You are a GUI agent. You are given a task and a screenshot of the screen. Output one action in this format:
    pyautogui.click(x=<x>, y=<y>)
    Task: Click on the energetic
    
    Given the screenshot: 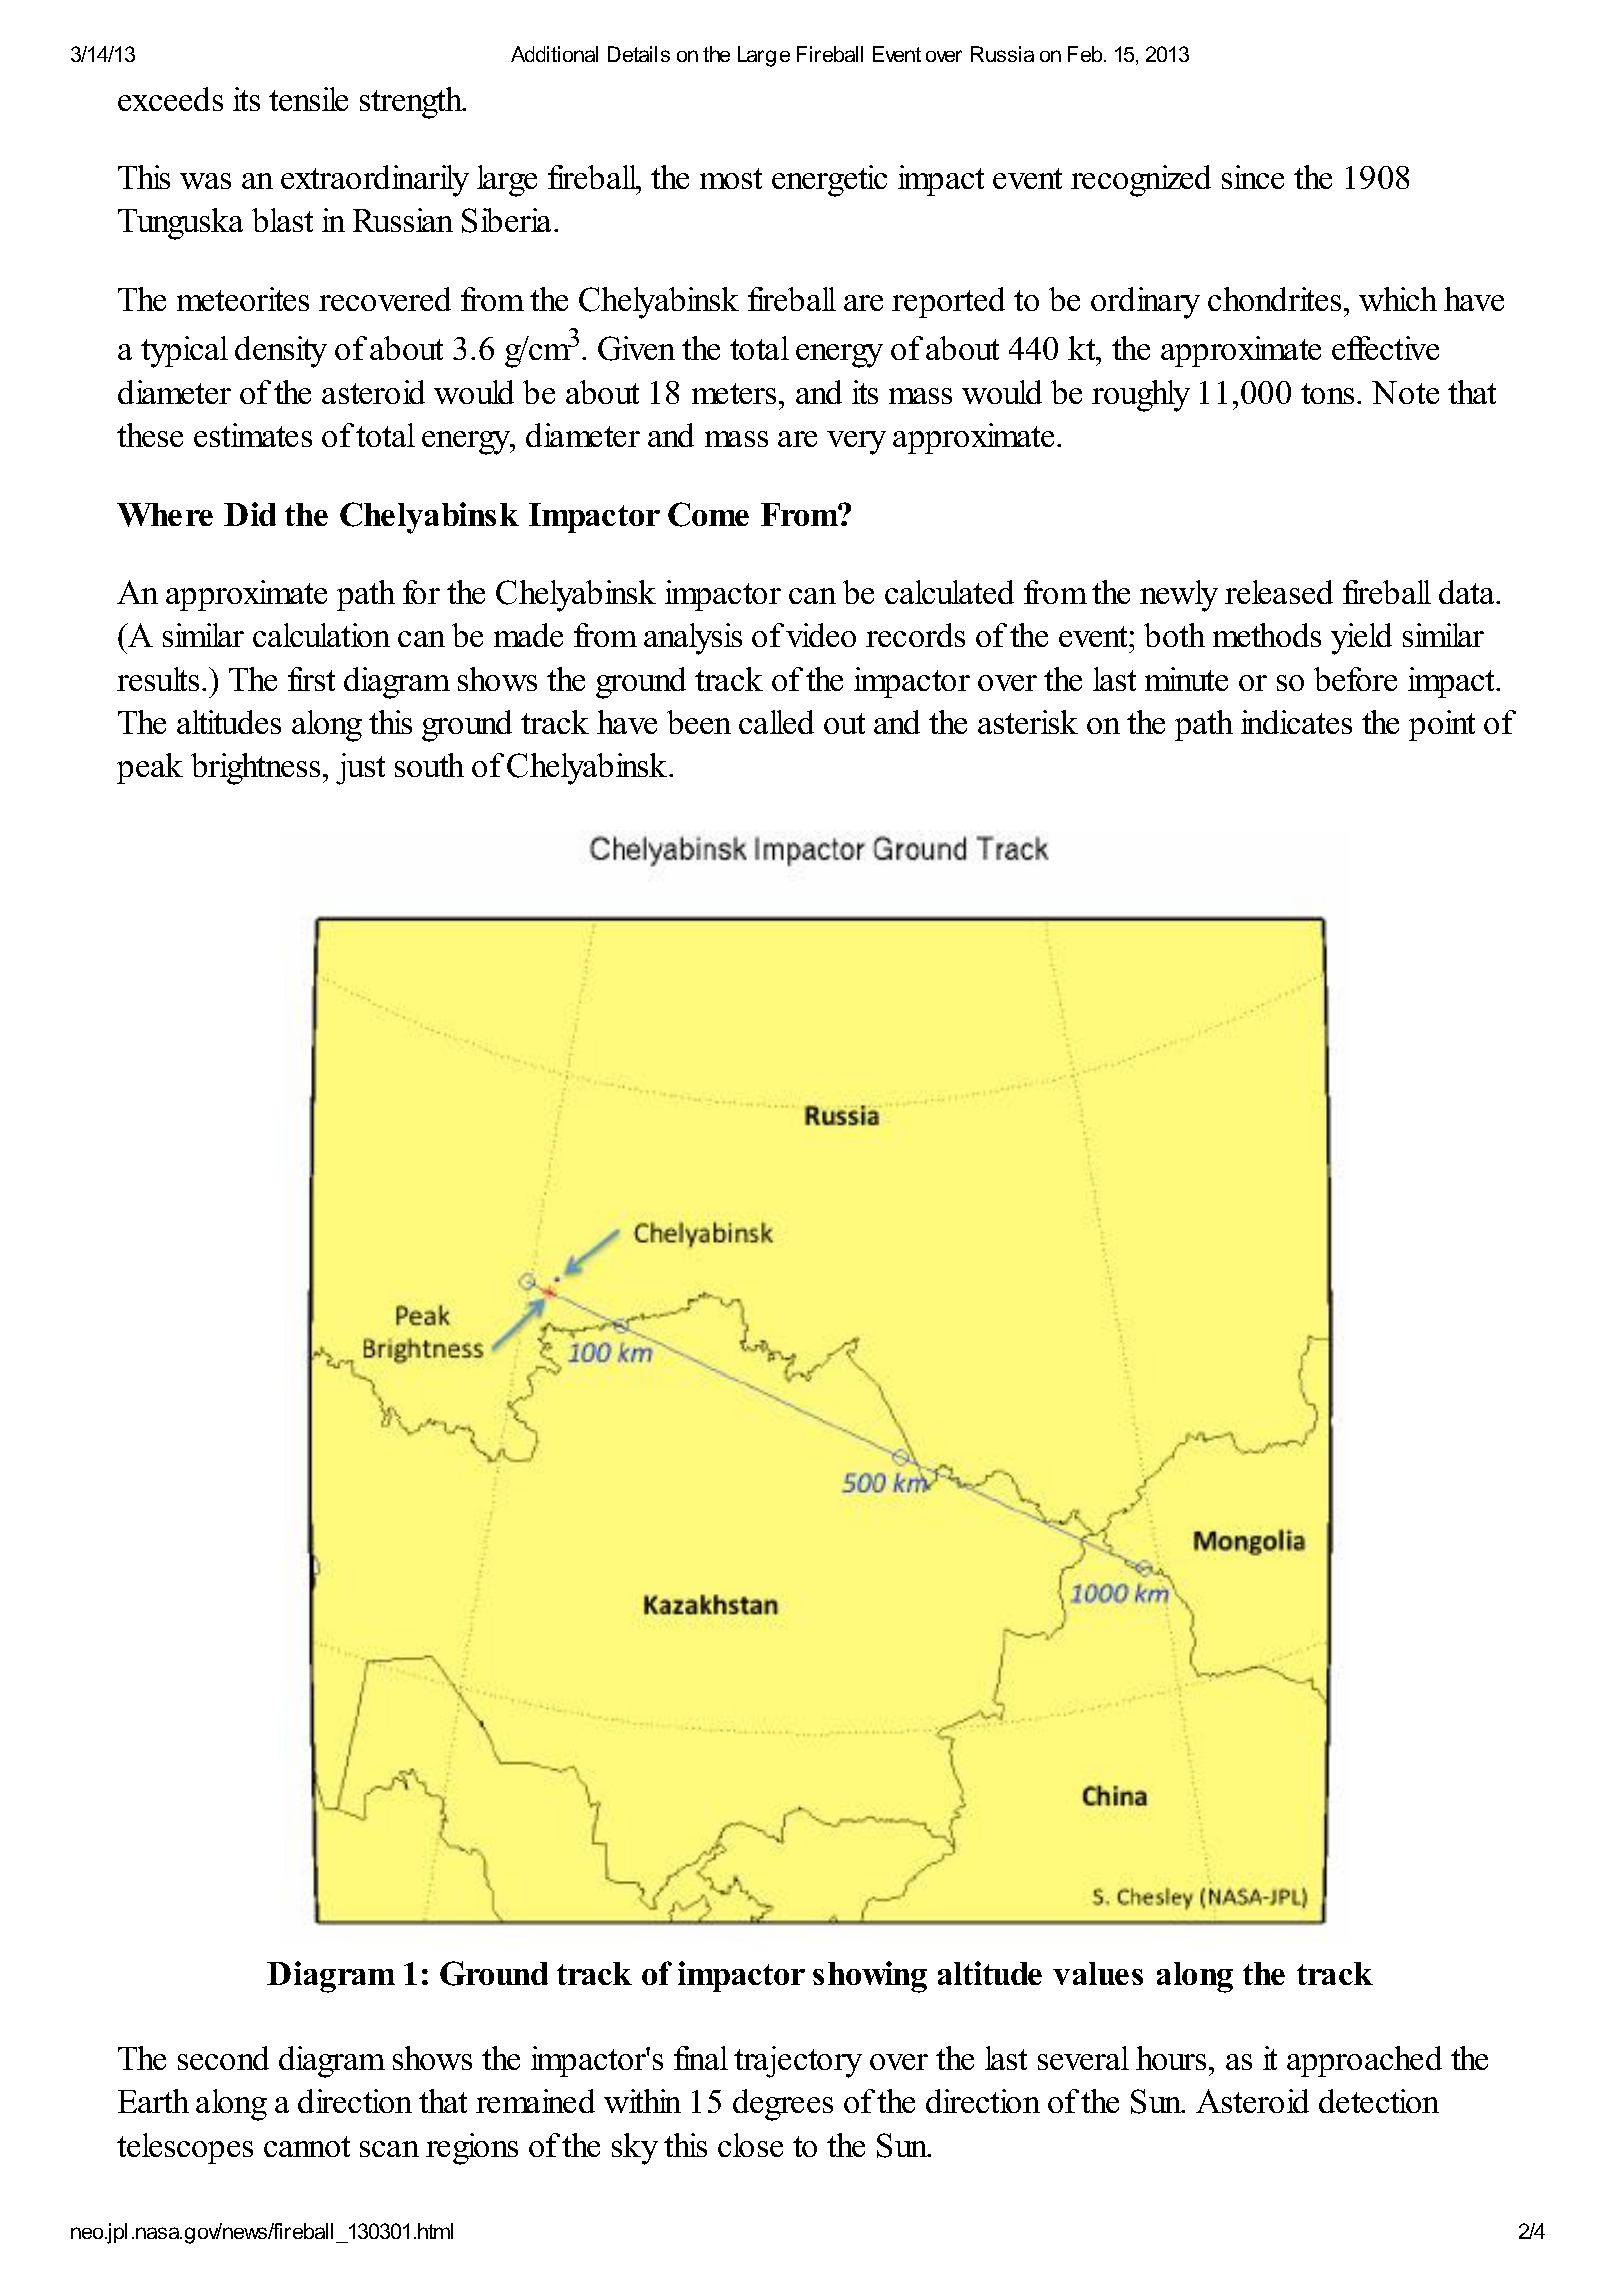 What is the action you would take?
    pyautogui.click(x=829, y=181)
